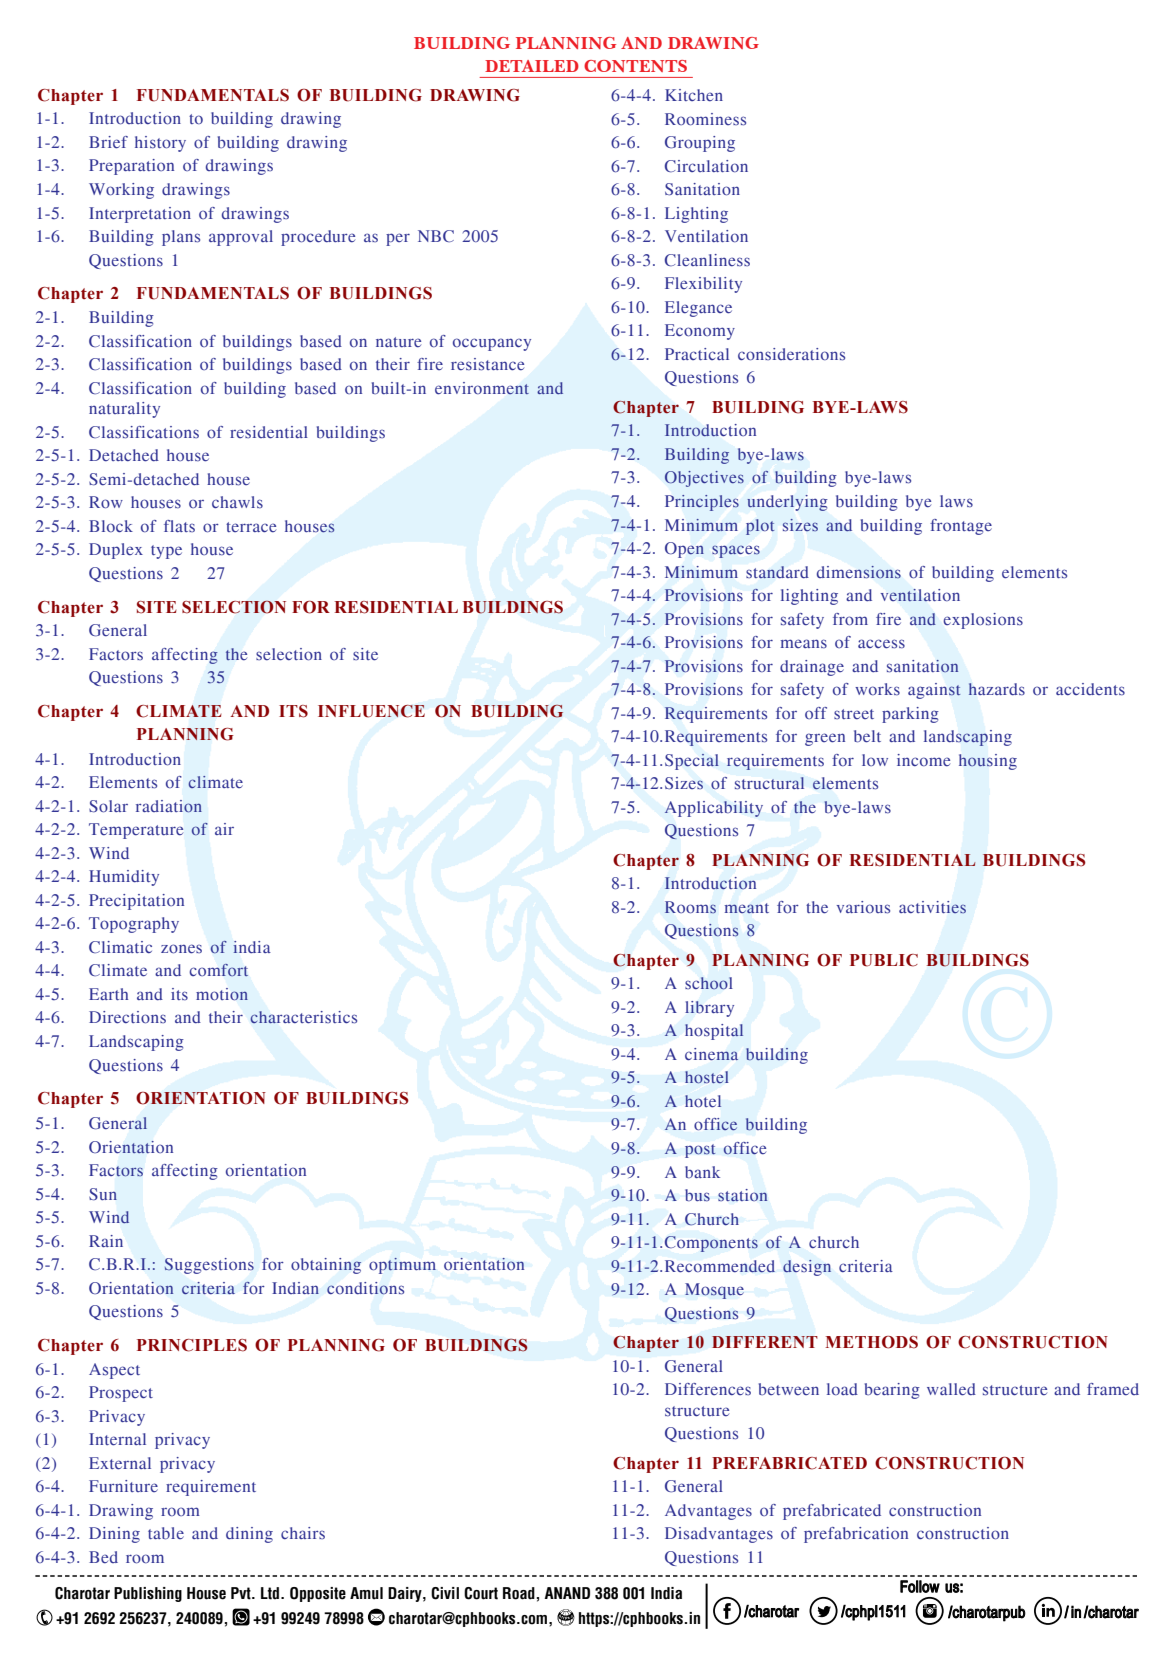 The height and width of the screenshot is (1662, 1175). Describe the element at coordinates (884, 960) in the screenshot. I see `PUBLIC` at that location.
